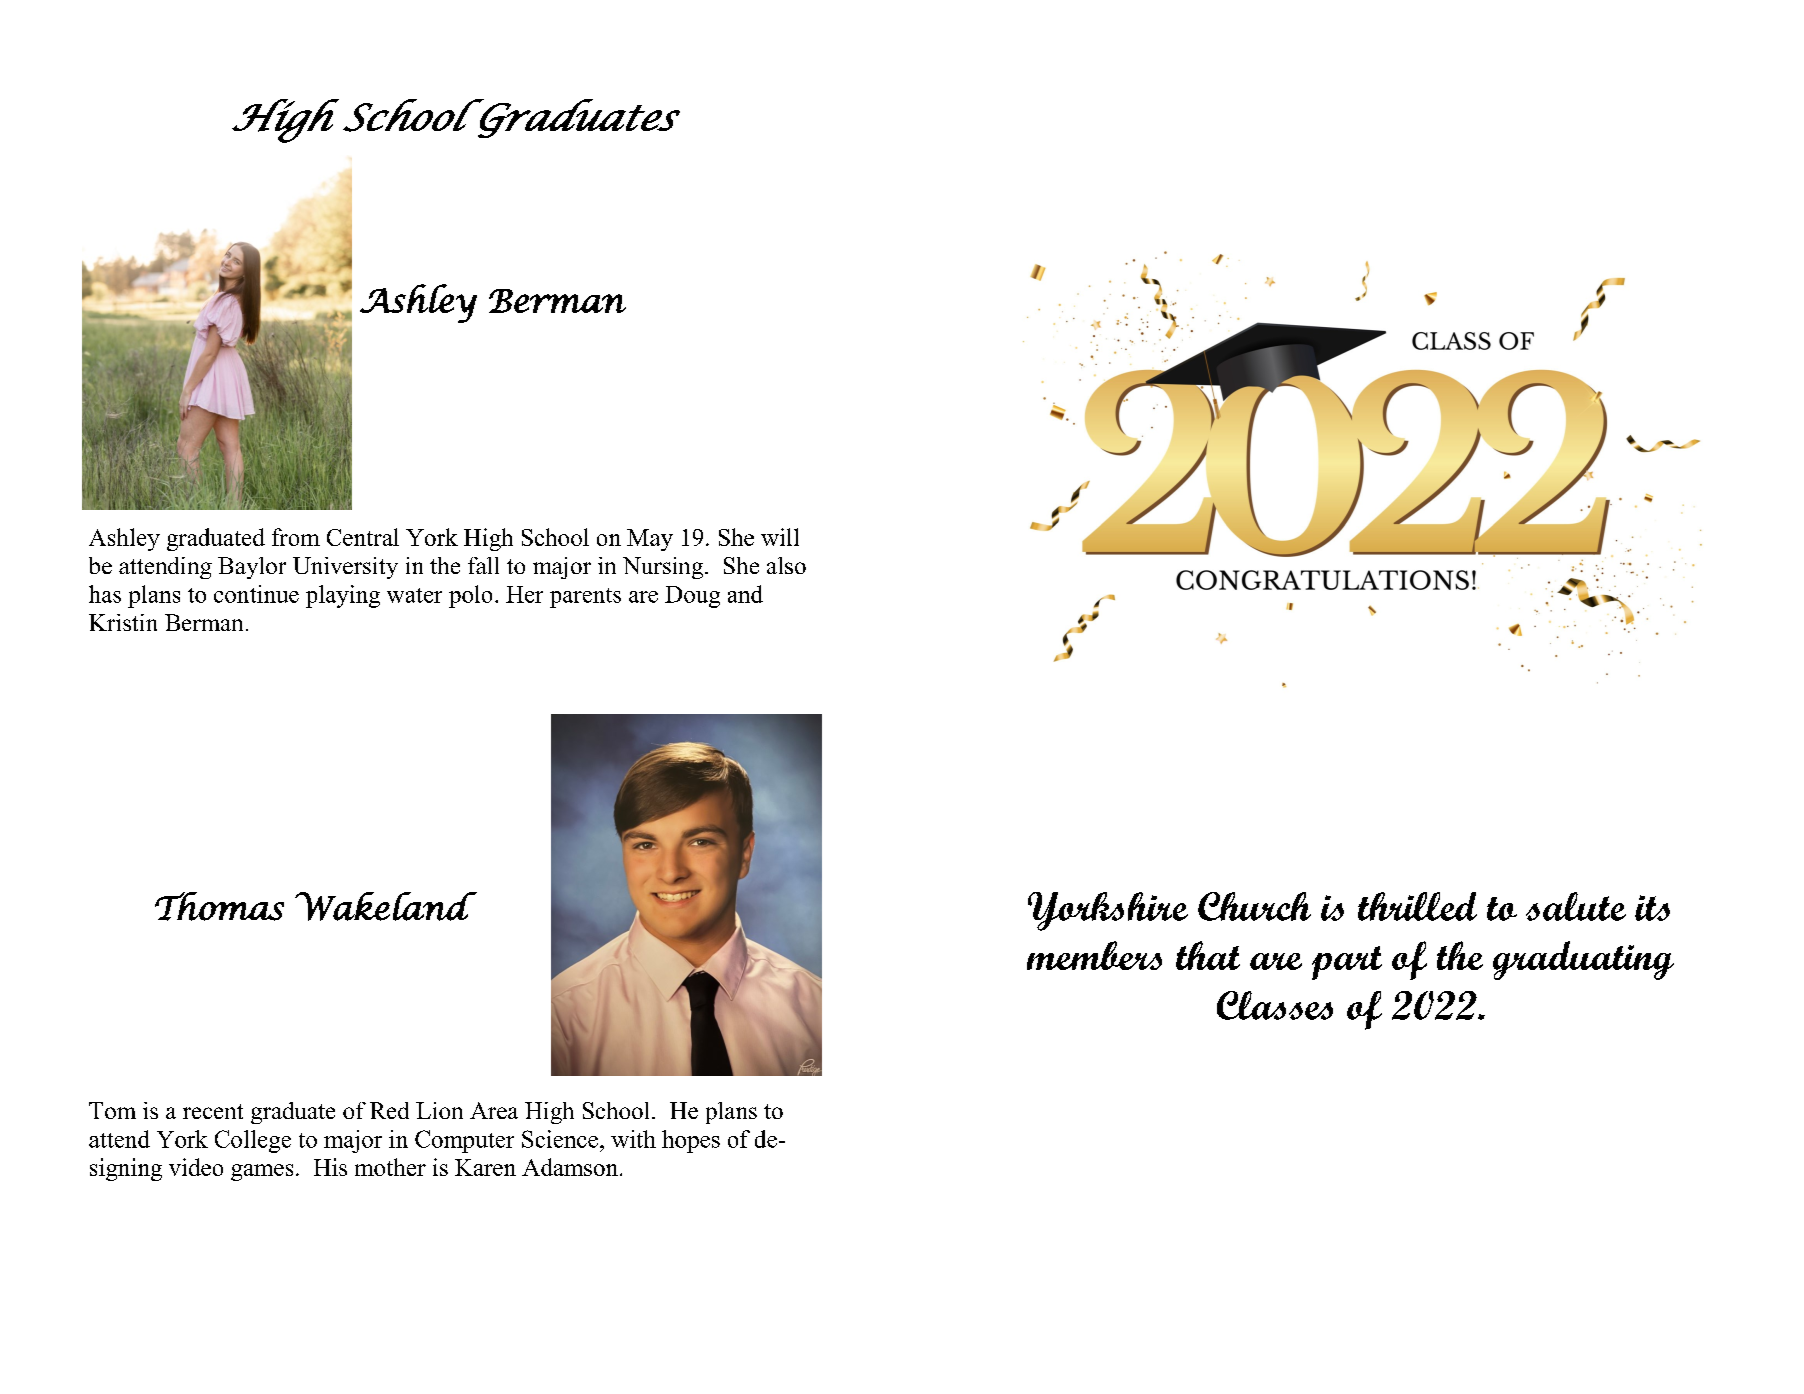 Image resolution: width=1804 pixels, height=1394 pixels. Describe the element at coordinates (253, 1141) in the document. I see `College` at that location.
